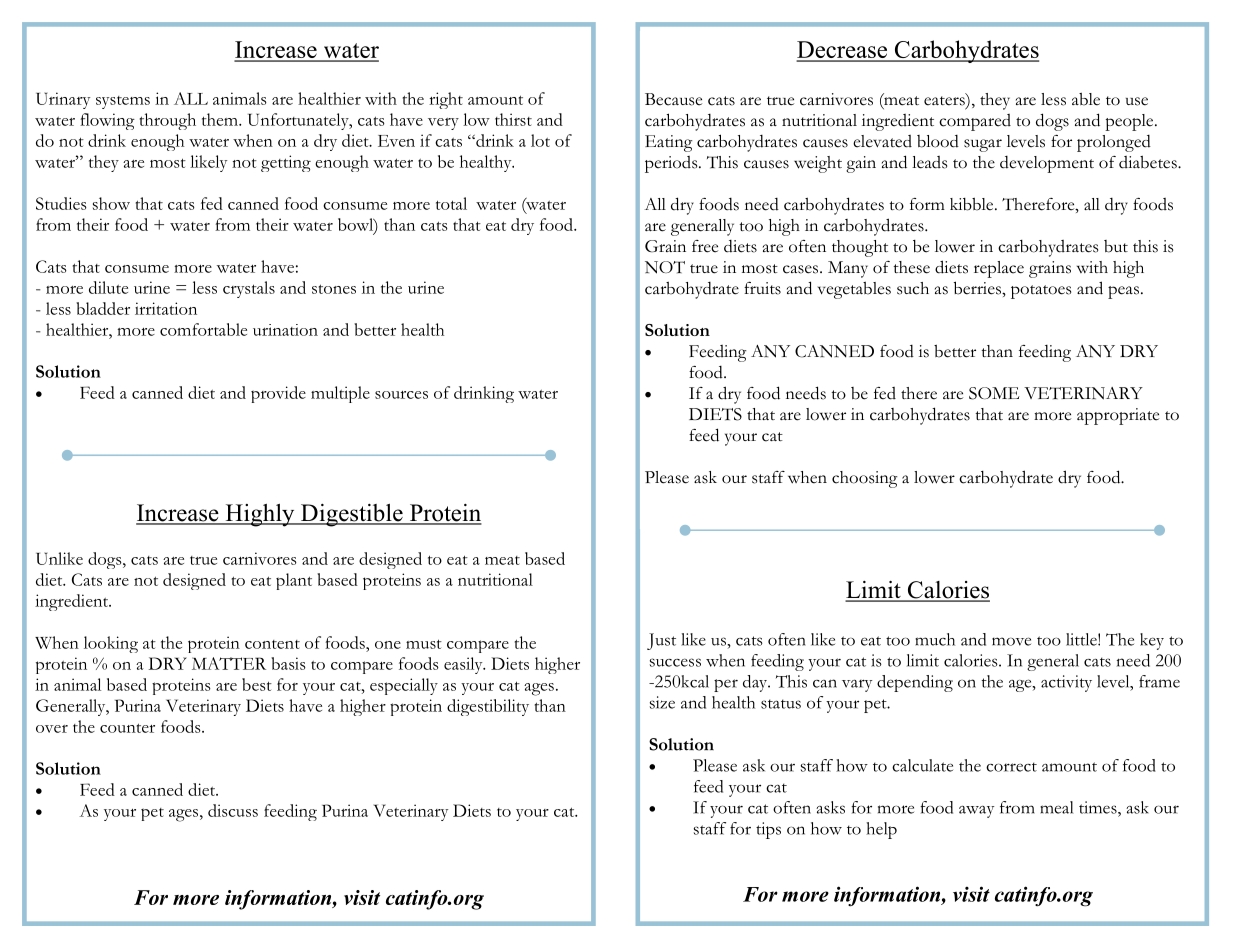 This page has width=1233, height=952. What do you see at coordinates (1118, 416) in the page?
I see `appropriate` at bounding box center [1118, 416].
